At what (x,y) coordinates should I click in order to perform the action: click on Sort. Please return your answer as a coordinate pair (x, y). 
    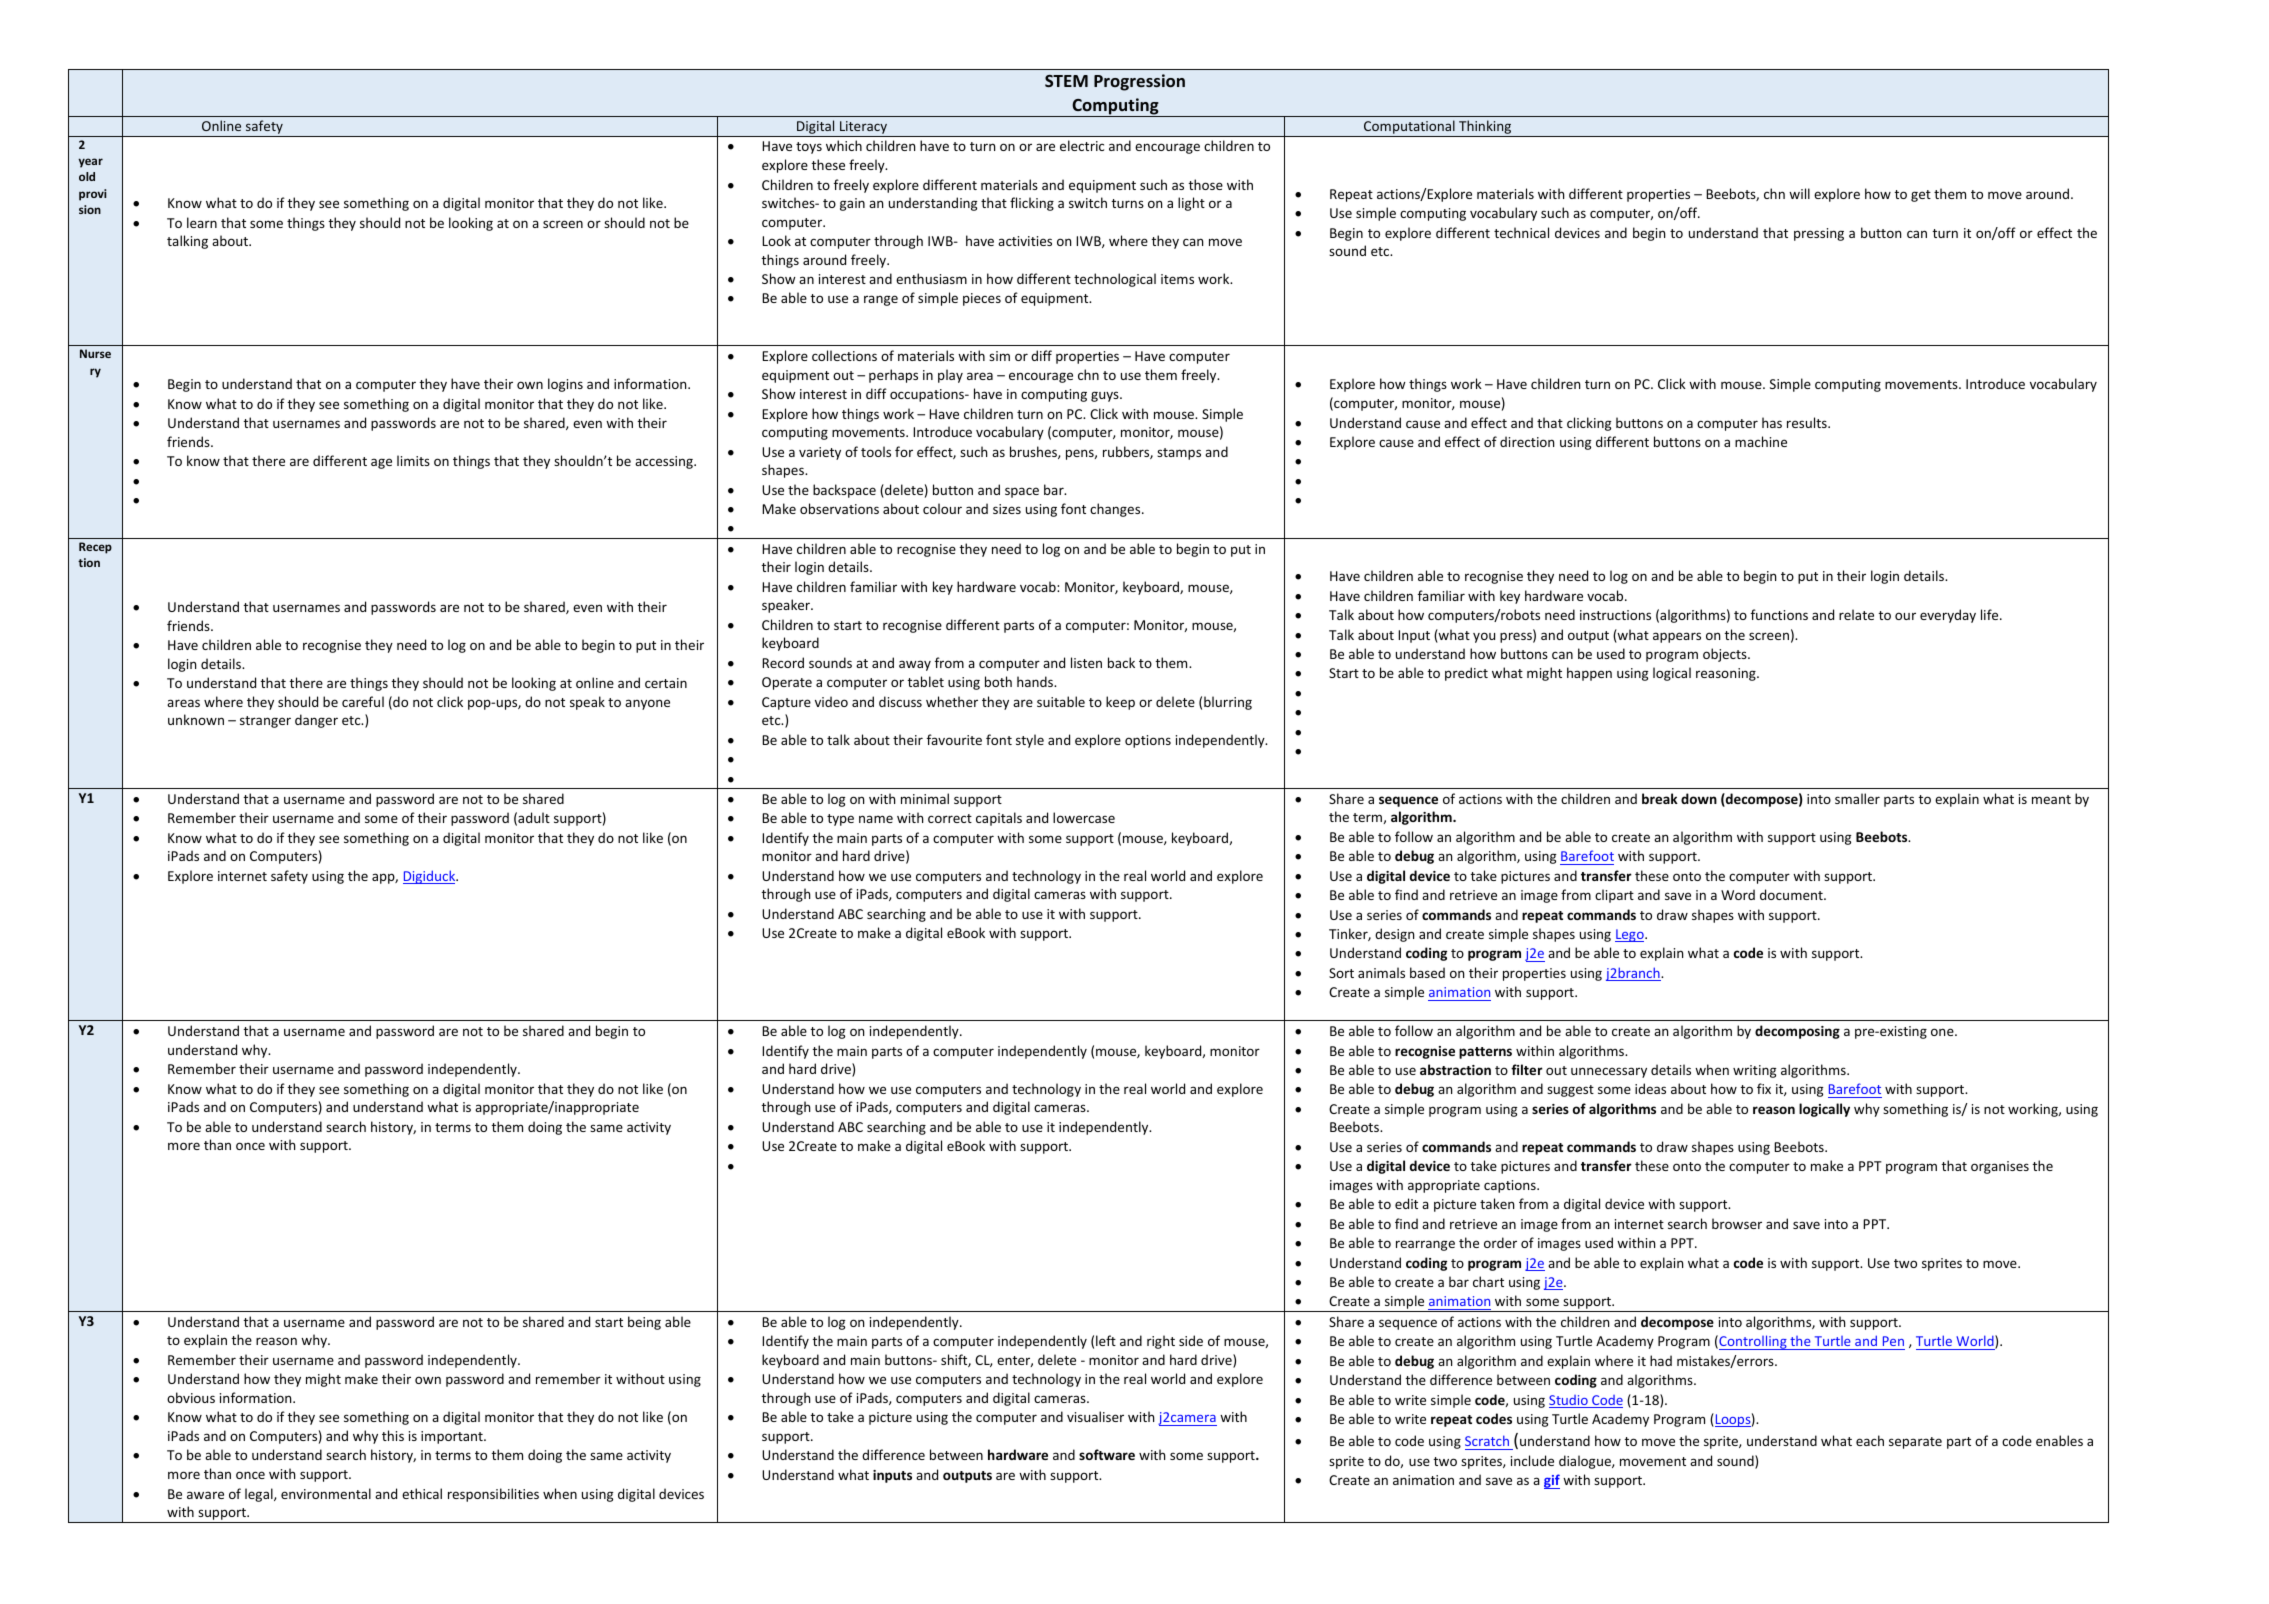
    Looking at the image, I should click on (1341, 973).
